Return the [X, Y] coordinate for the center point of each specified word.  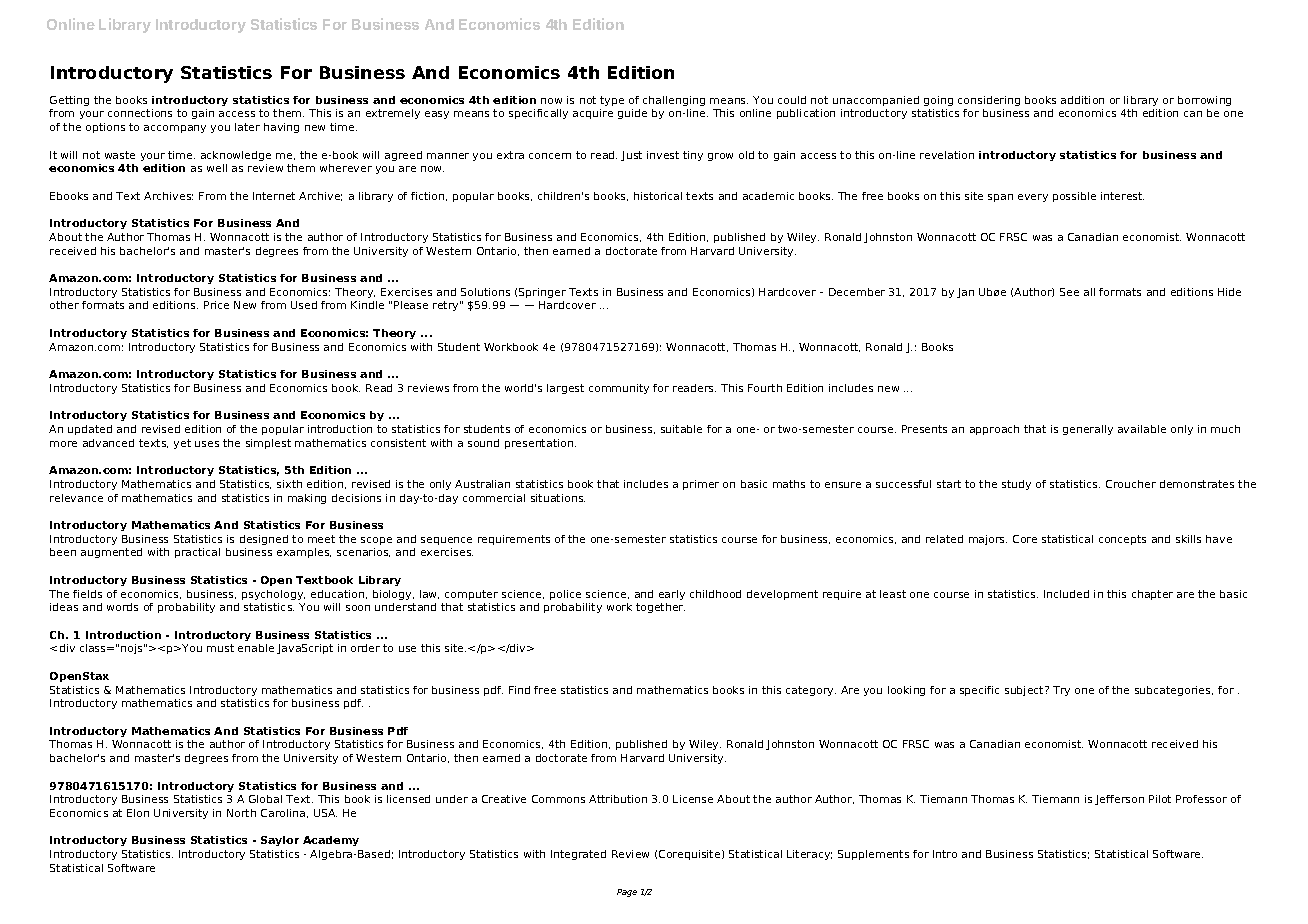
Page [627, 893]
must [220, 648]
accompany [175, 129]
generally [1088, 430]
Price [216, 305]
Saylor [280, 841]
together [660, 608]
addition [1082, 100]
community [619, 389]
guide [632, 114]
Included [1066, 594]
